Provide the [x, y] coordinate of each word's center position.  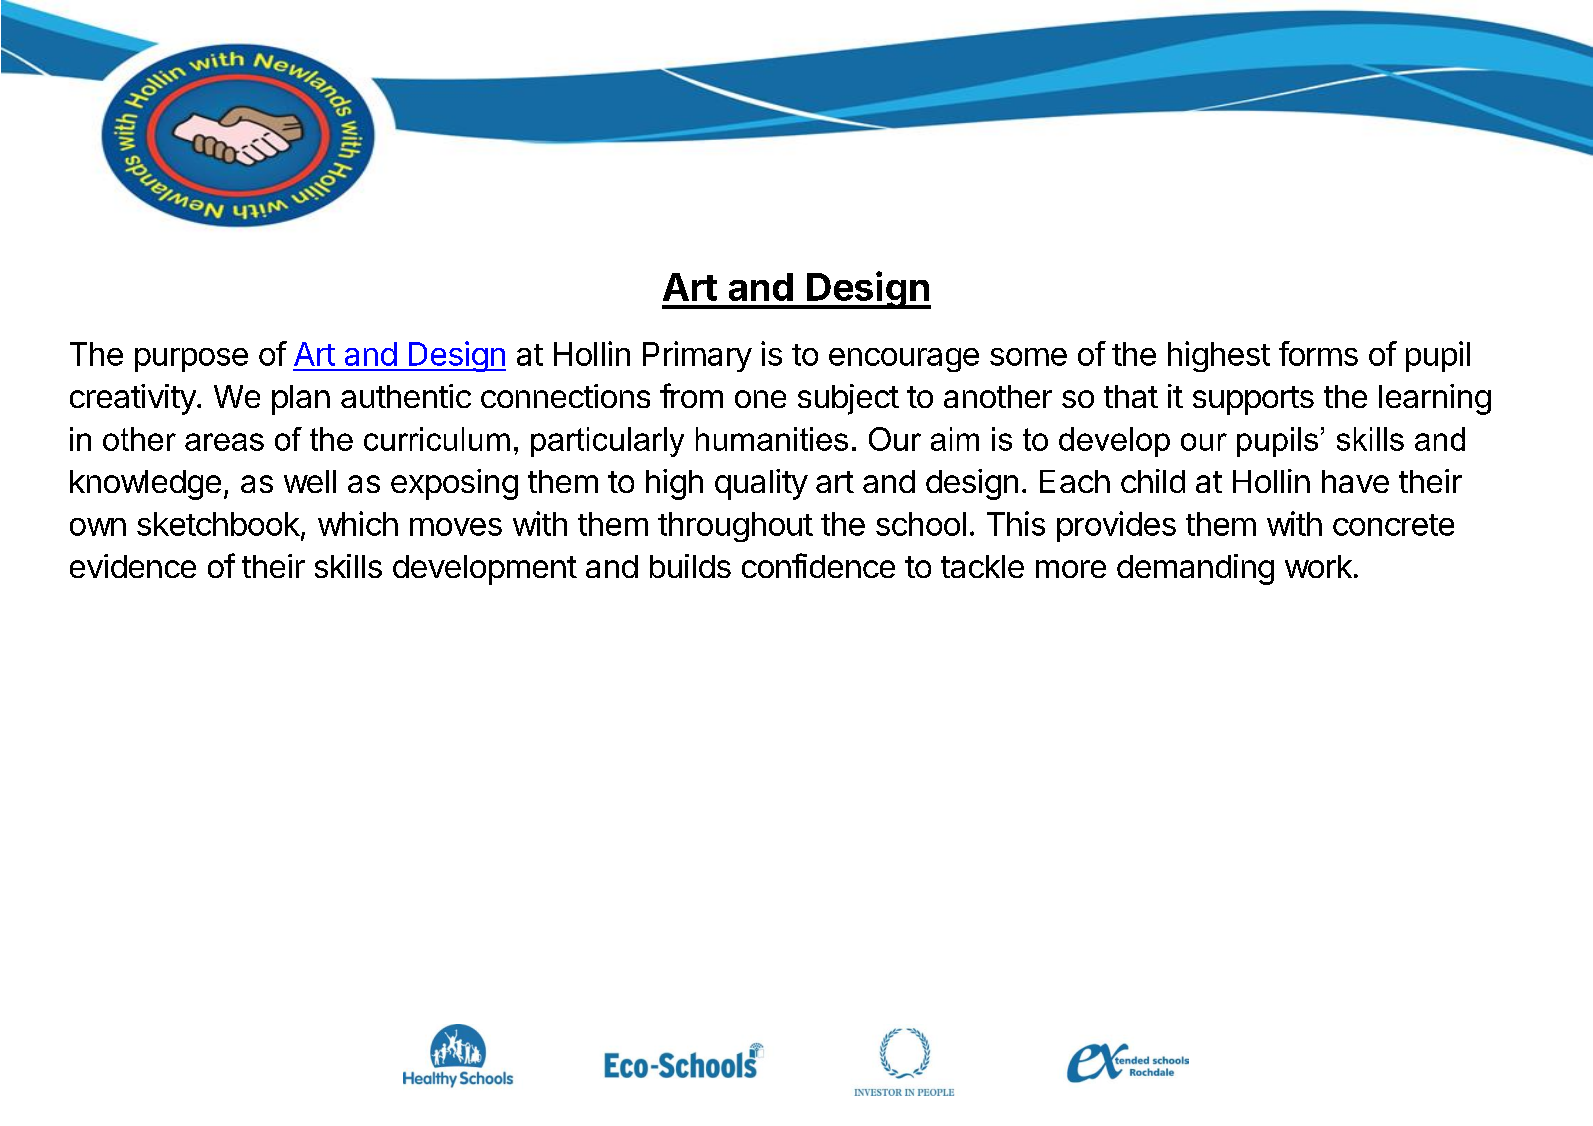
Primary [697, 356]
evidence [133, 566]
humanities [772, 439]
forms [1318, 353]
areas [224, 442]
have [1355, 481]
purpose [191, 360]
